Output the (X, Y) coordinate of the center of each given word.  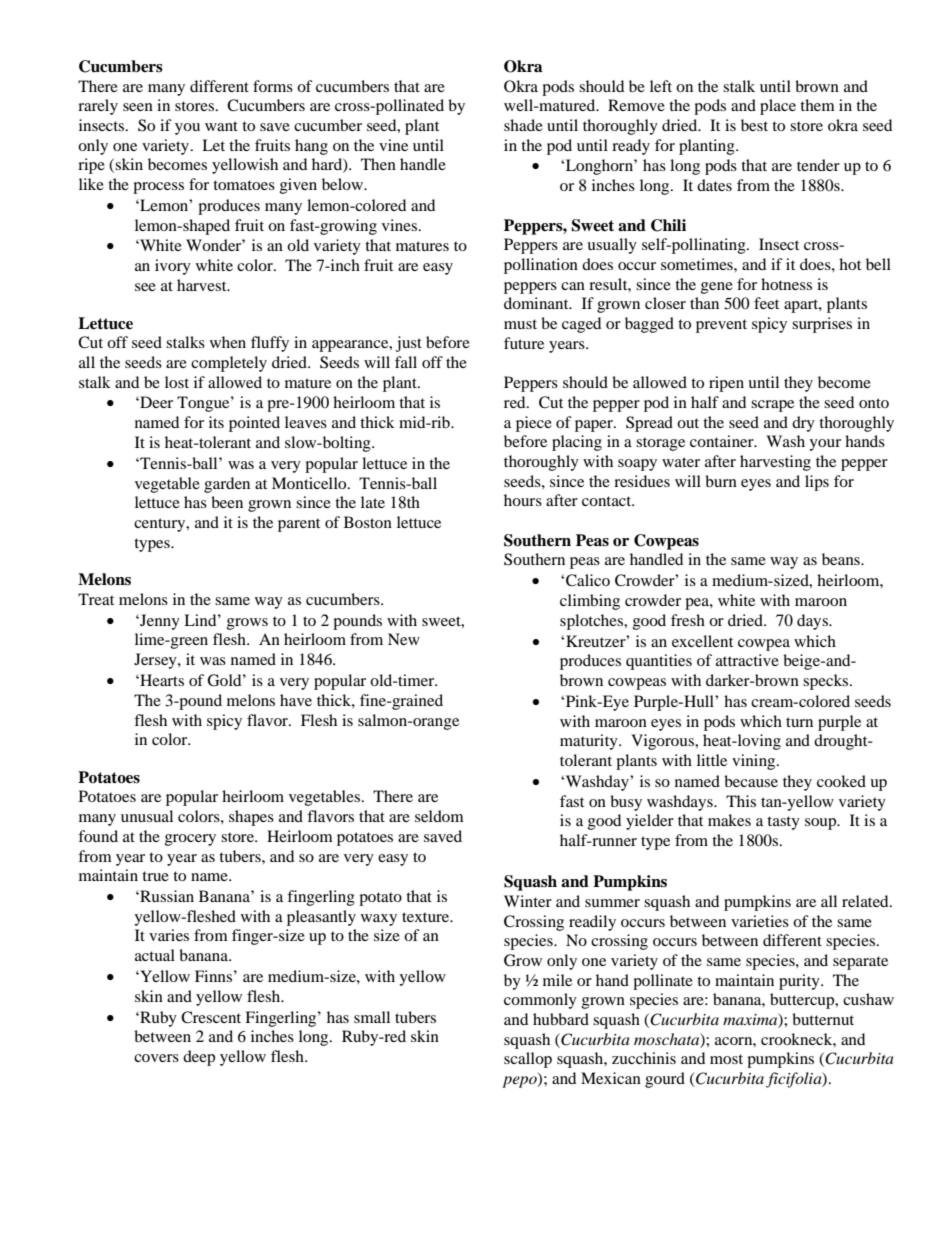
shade (523, 125)
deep (199, 1058)
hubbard (561, 1019)
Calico (588, 580)
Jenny (159, 622)
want (221, 126)
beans (842, 559)
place (778, 107)
